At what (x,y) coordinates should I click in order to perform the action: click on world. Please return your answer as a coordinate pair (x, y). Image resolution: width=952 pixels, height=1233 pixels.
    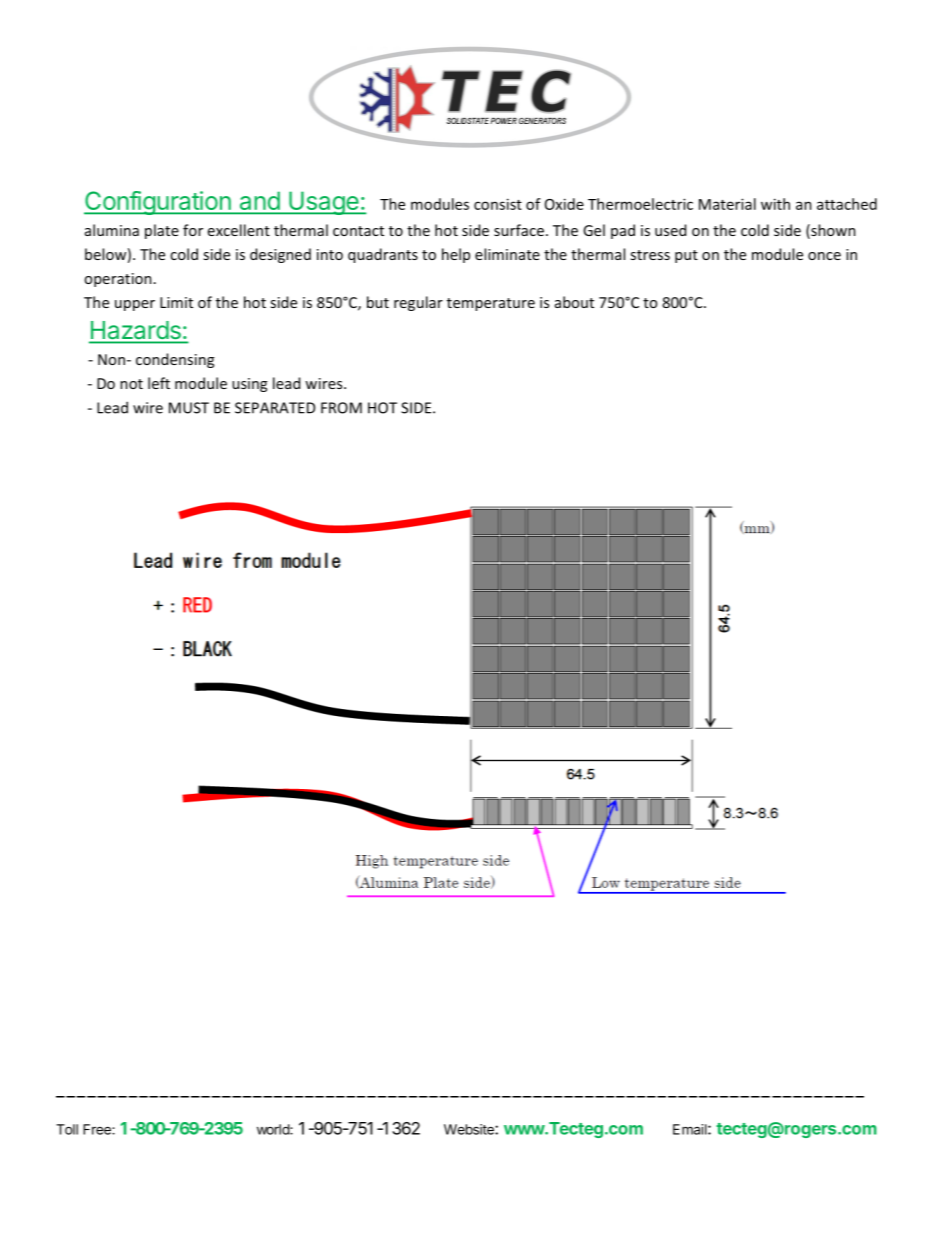
    Looking at the image, I should click on (274, 1129).
